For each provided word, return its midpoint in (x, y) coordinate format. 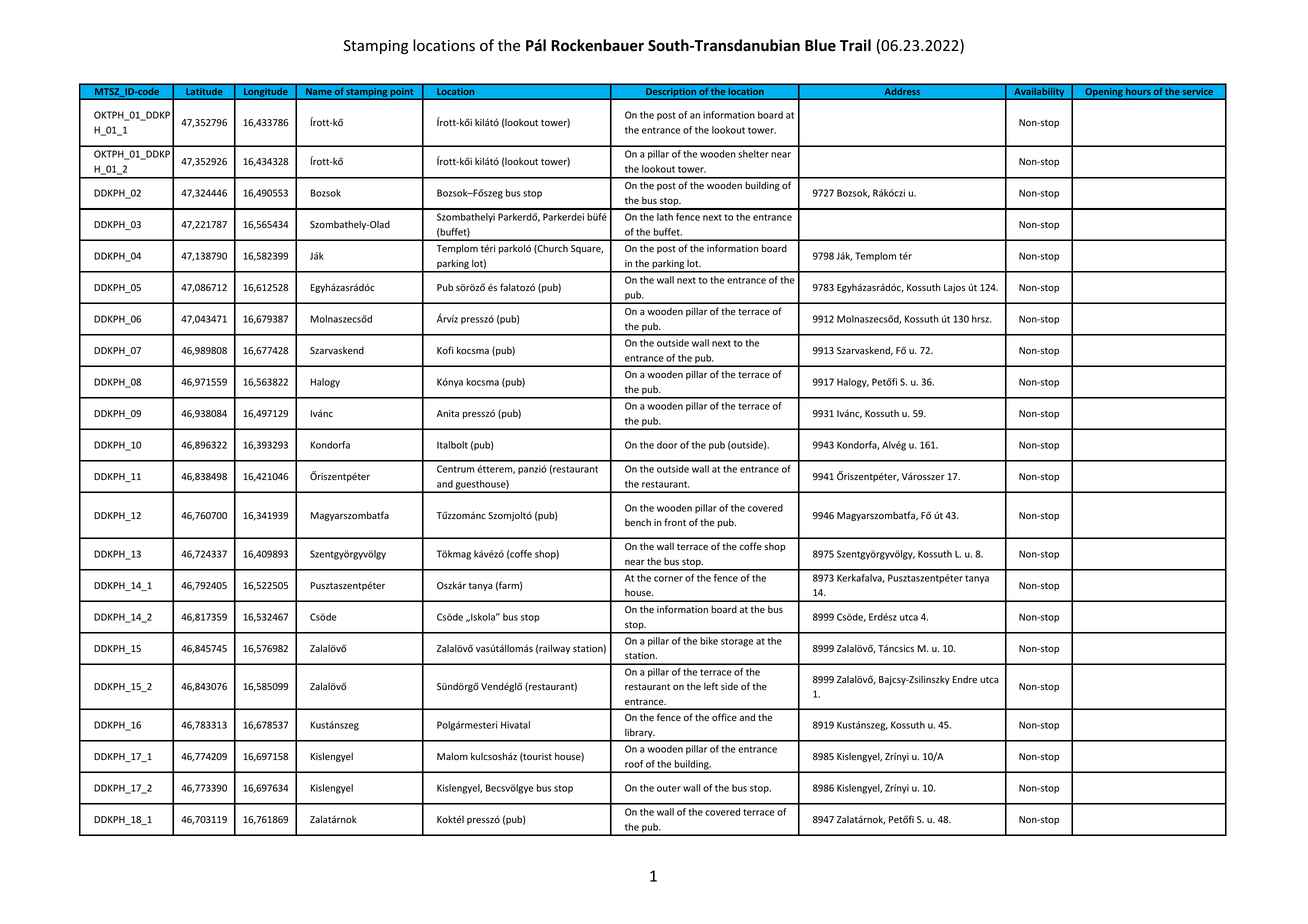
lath (665, 217)
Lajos (955, 288)
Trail (855, 45)
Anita (448, 413)
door (667, 445)
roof (634, 764)
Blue (820, 45)
